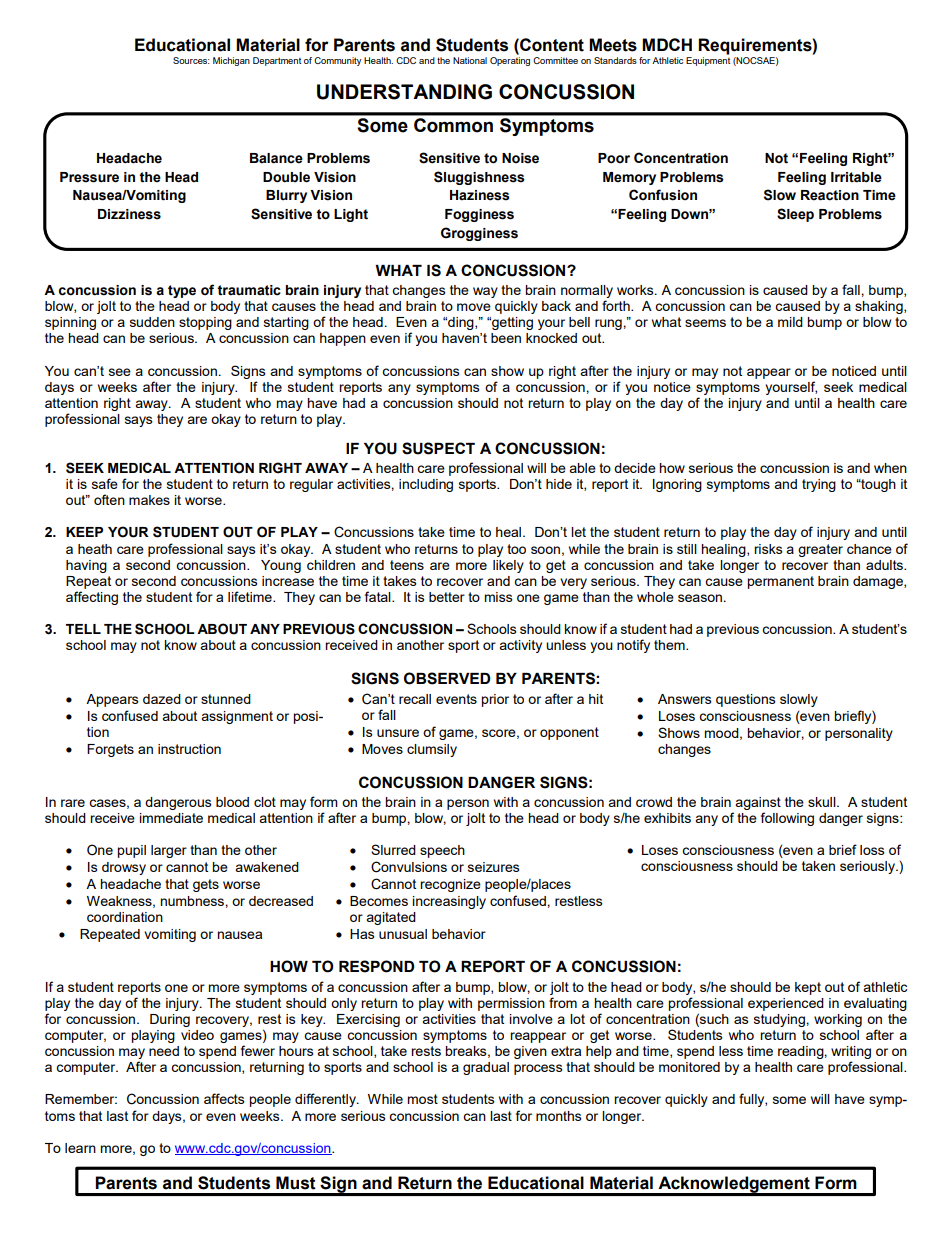  What do you see at coordinates (510, 60) in the screenshot?
I see `Operating` at bounding box center [510, 60].
